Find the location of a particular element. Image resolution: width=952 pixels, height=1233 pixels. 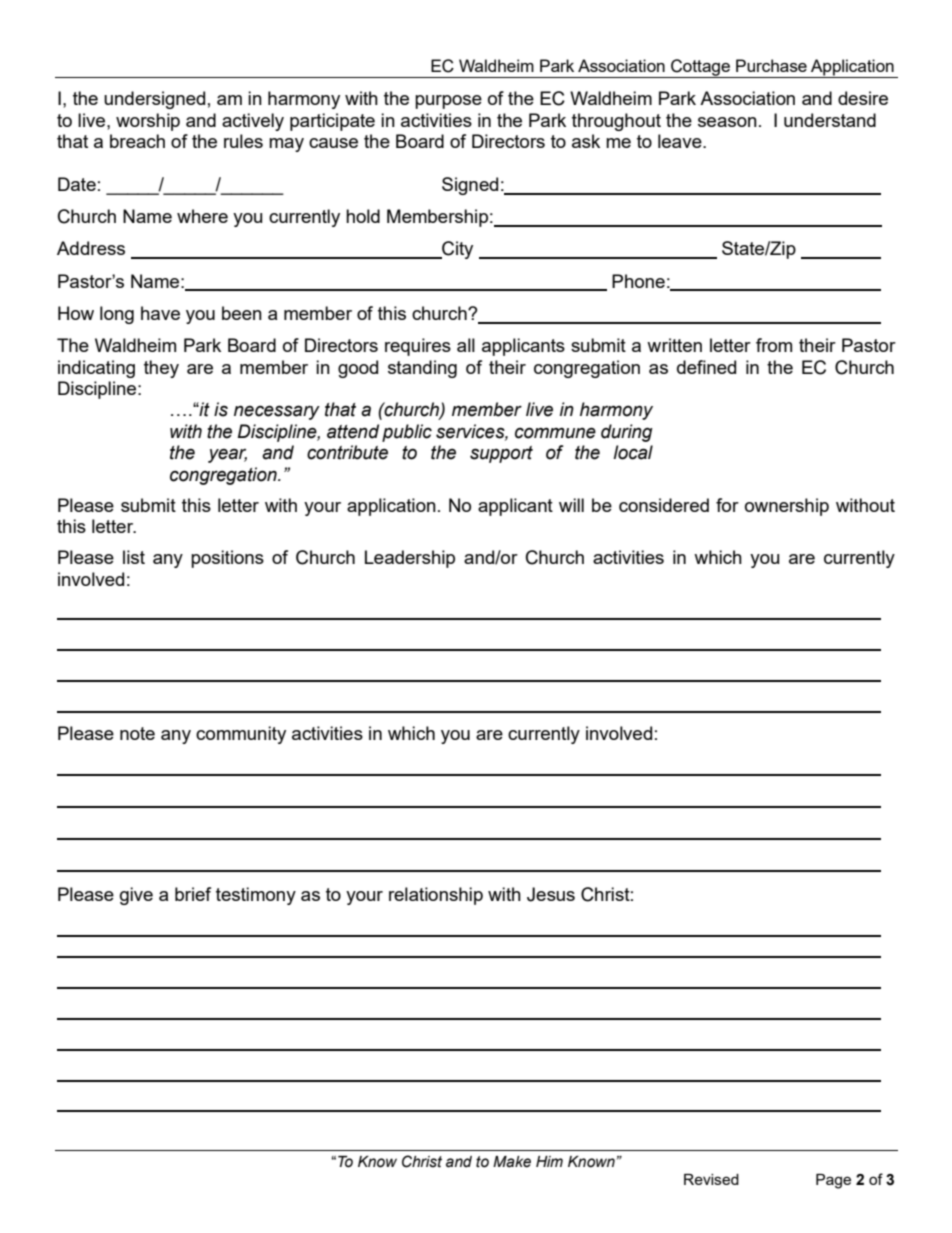

relationship is located at coordinates (436, 896).
